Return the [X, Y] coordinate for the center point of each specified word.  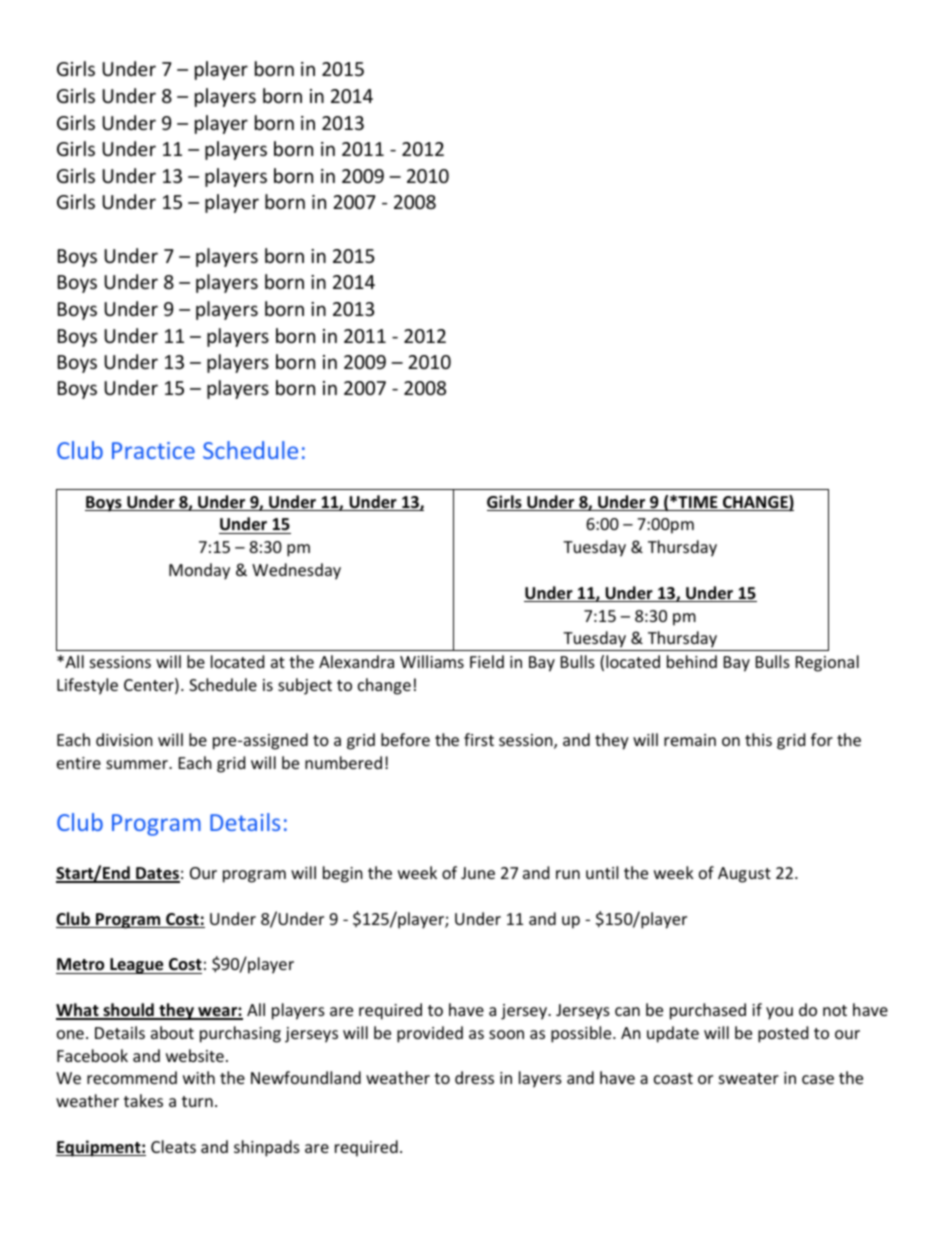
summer [138, 764]
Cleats [173, 1146]
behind [692, 661]
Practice [153, 450]
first [479, 739]
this [758, 739]
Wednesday [296, 571]
